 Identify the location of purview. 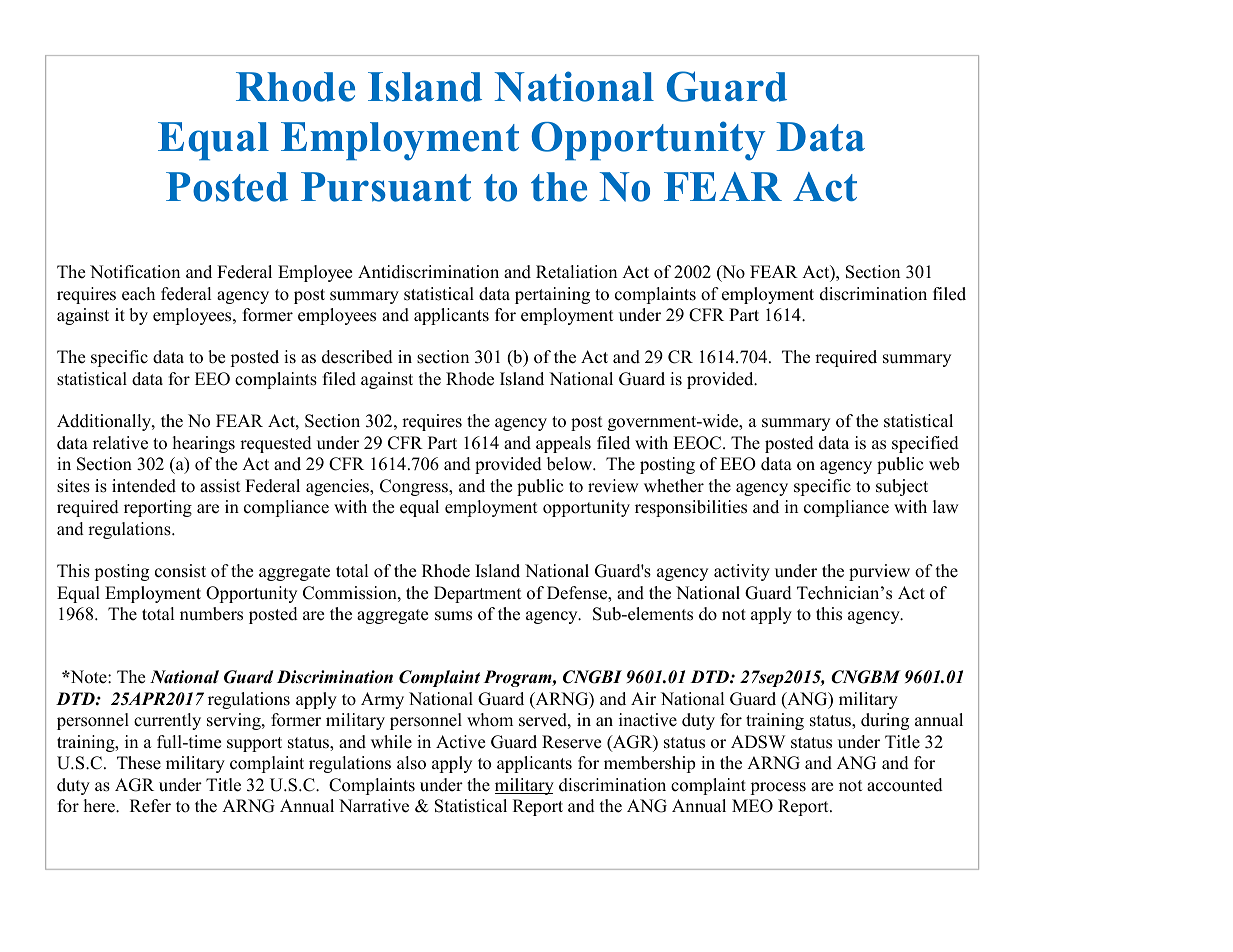
(879, 572).
